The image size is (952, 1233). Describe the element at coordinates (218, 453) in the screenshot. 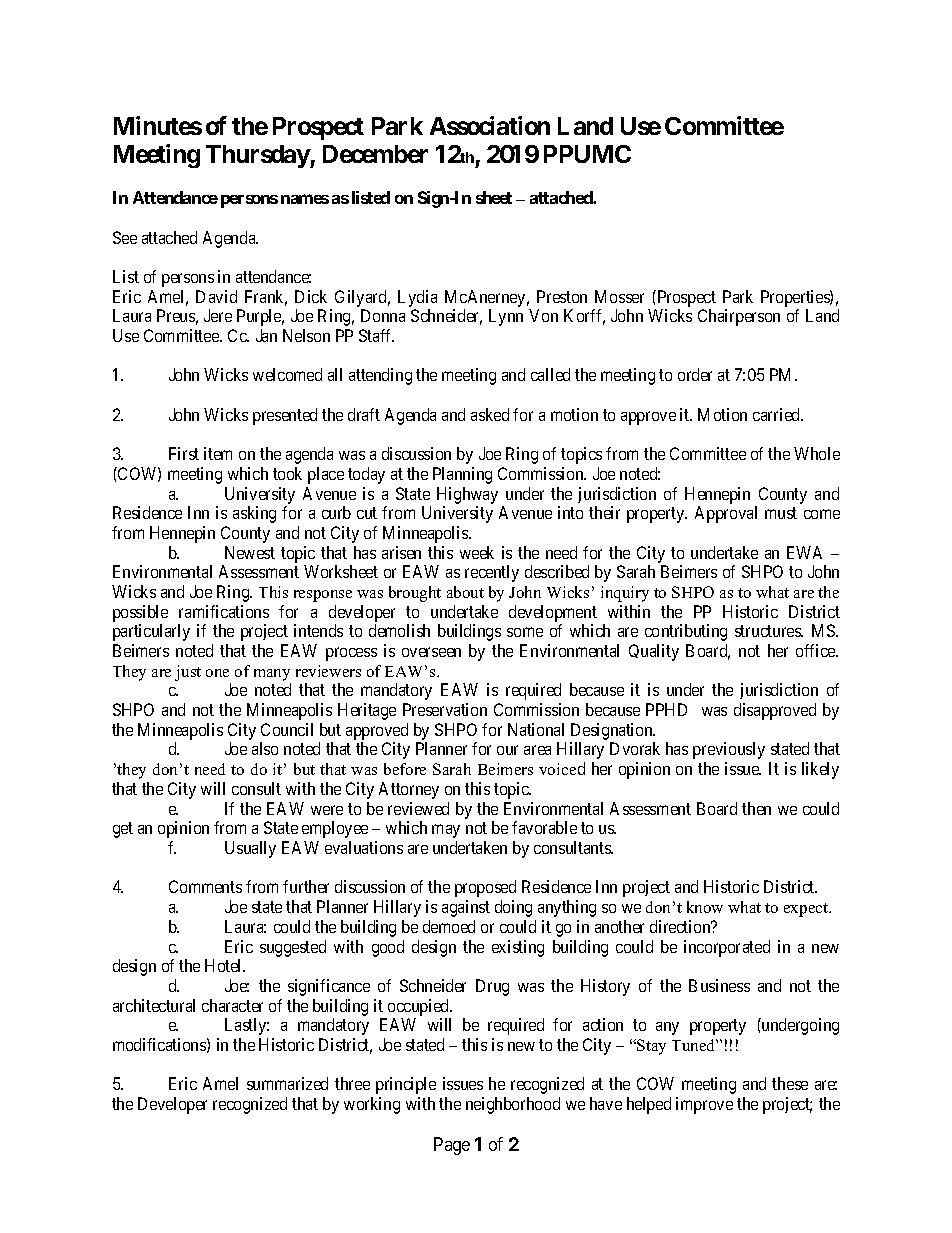

I see `item` at that location.
